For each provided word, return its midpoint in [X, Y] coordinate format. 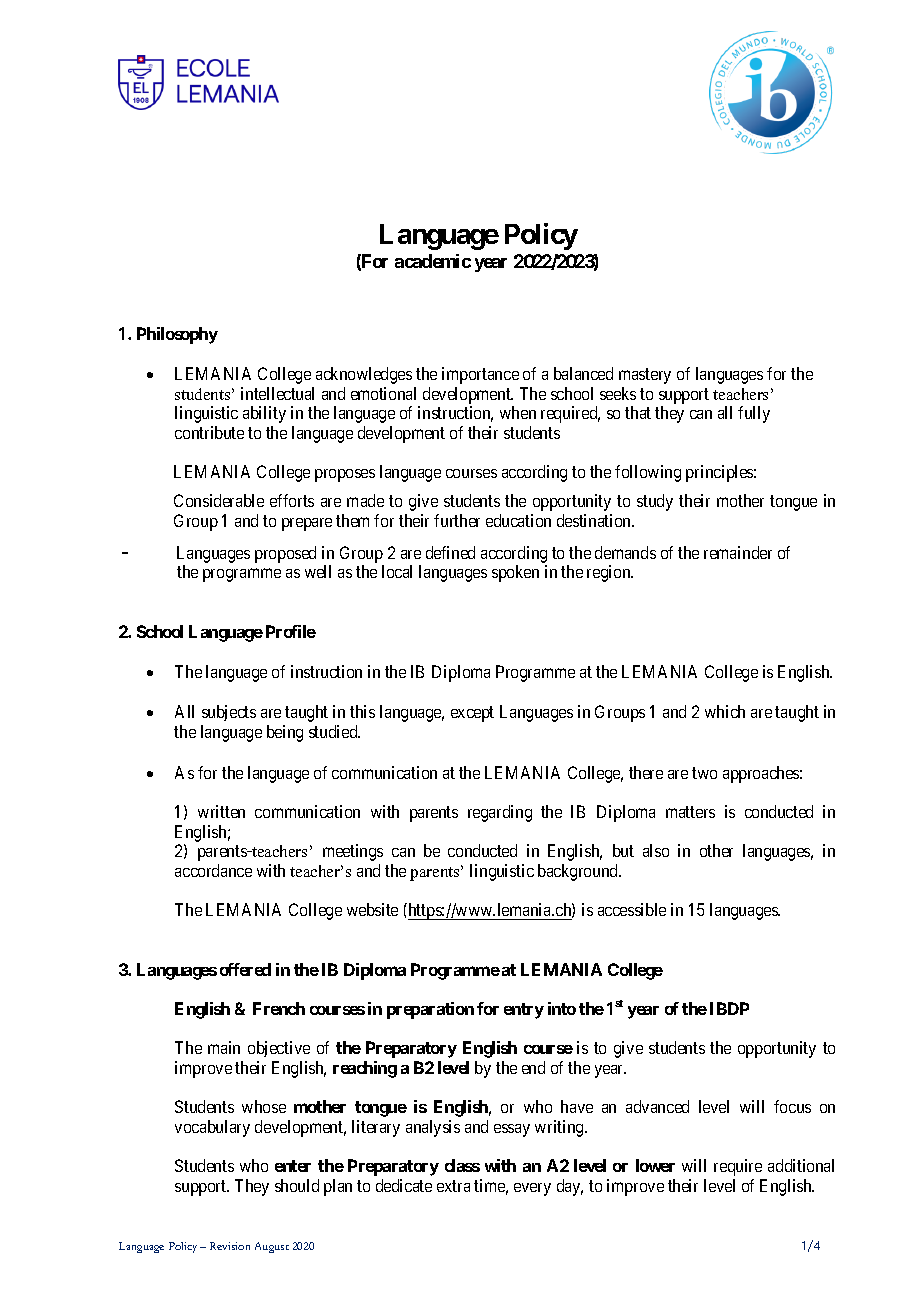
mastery [645, 376]
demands [625, 552]
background [579, 872]
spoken [515, 573]
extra [453, 1186]
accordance [213, 870]
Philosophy [177, 335]
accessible [632, 909]
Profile [291, 631]
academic [433, 261]
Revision [230, 1246]
